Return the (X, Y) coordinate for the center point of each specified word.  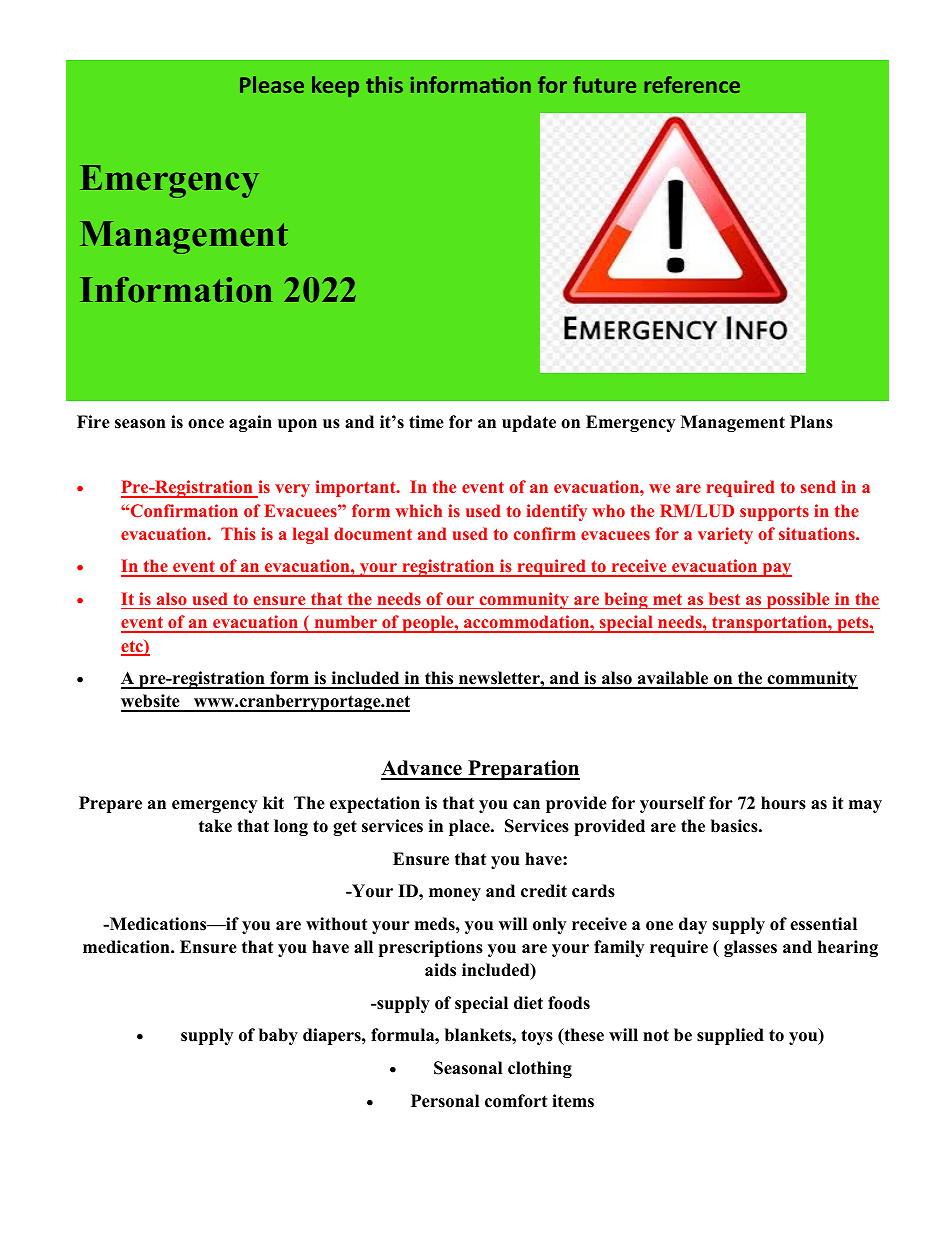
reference (692, 84)
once (206, 424)
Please (272, 84)
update (529, 423)
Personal (445, 1101)
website (151, 702)
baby (278, 1036)
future (604, 84)
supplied (730, 1036)
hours (783, 803)
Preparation (523, 770)
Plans (811, 422)
